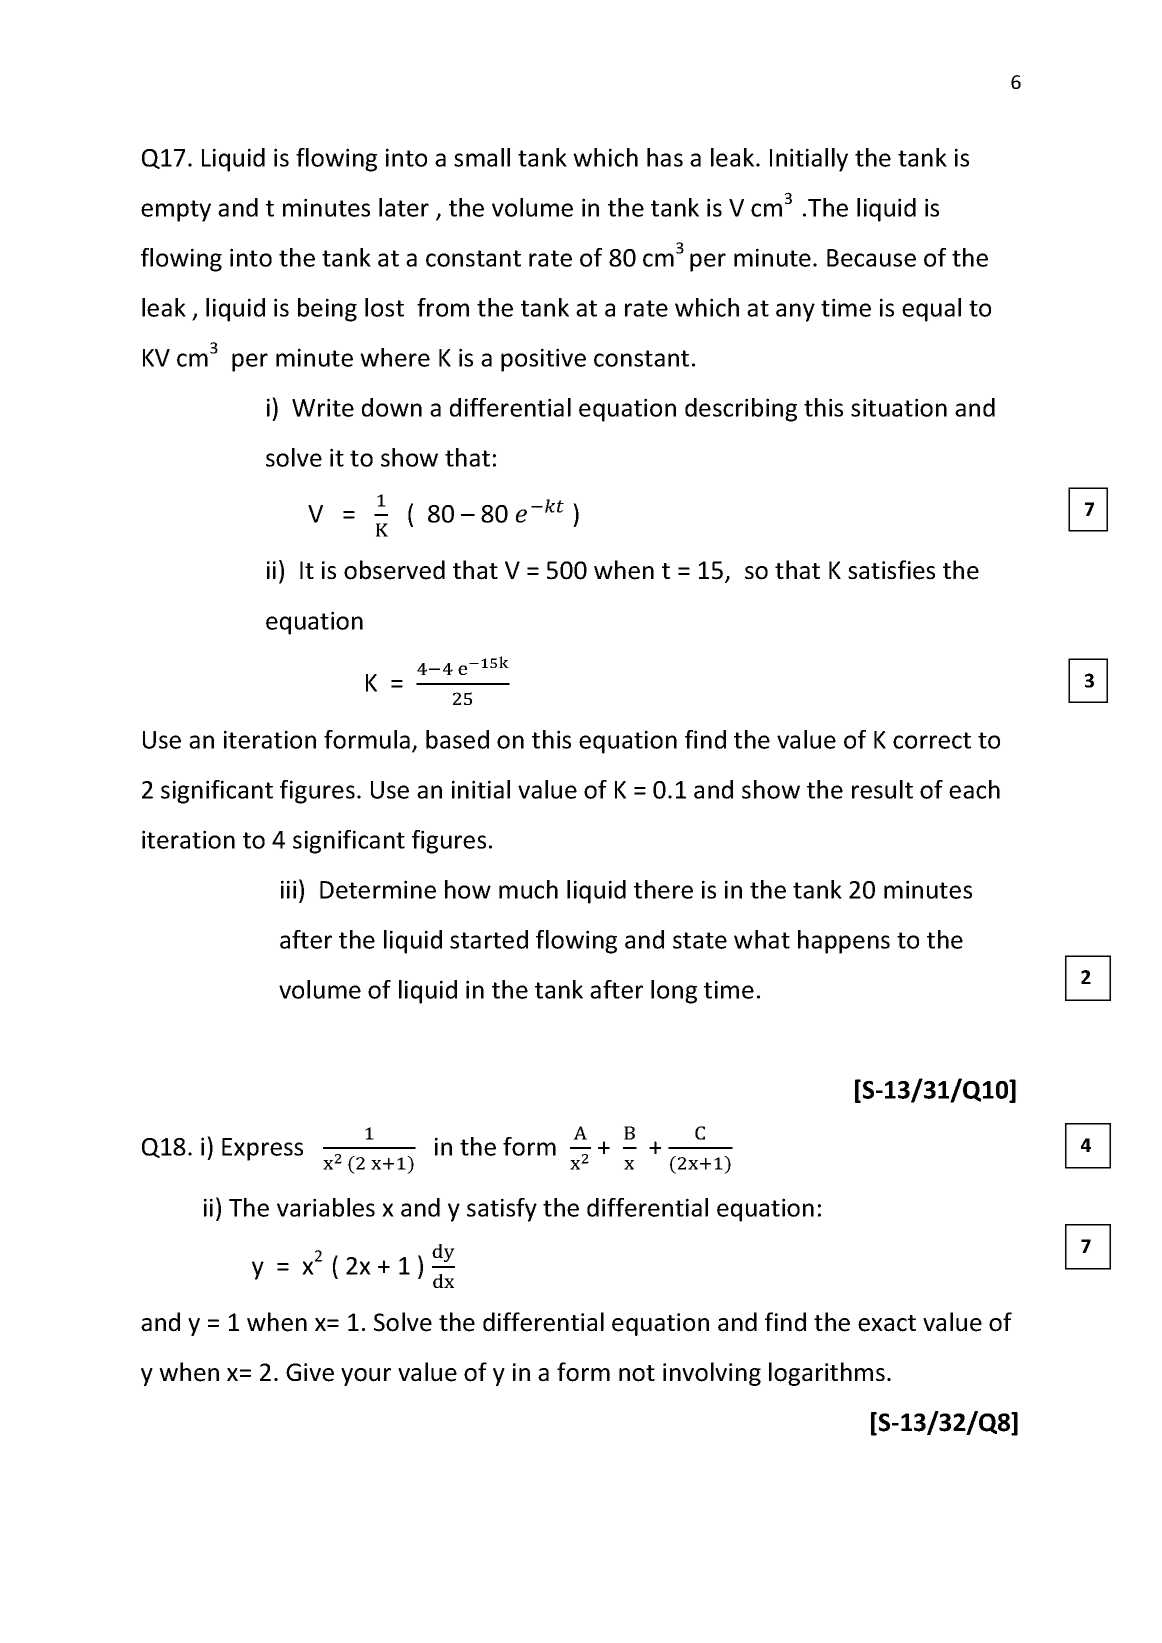 This screenshot has height=1643, width=1162. I want to click on empty, so click(176, 211).
